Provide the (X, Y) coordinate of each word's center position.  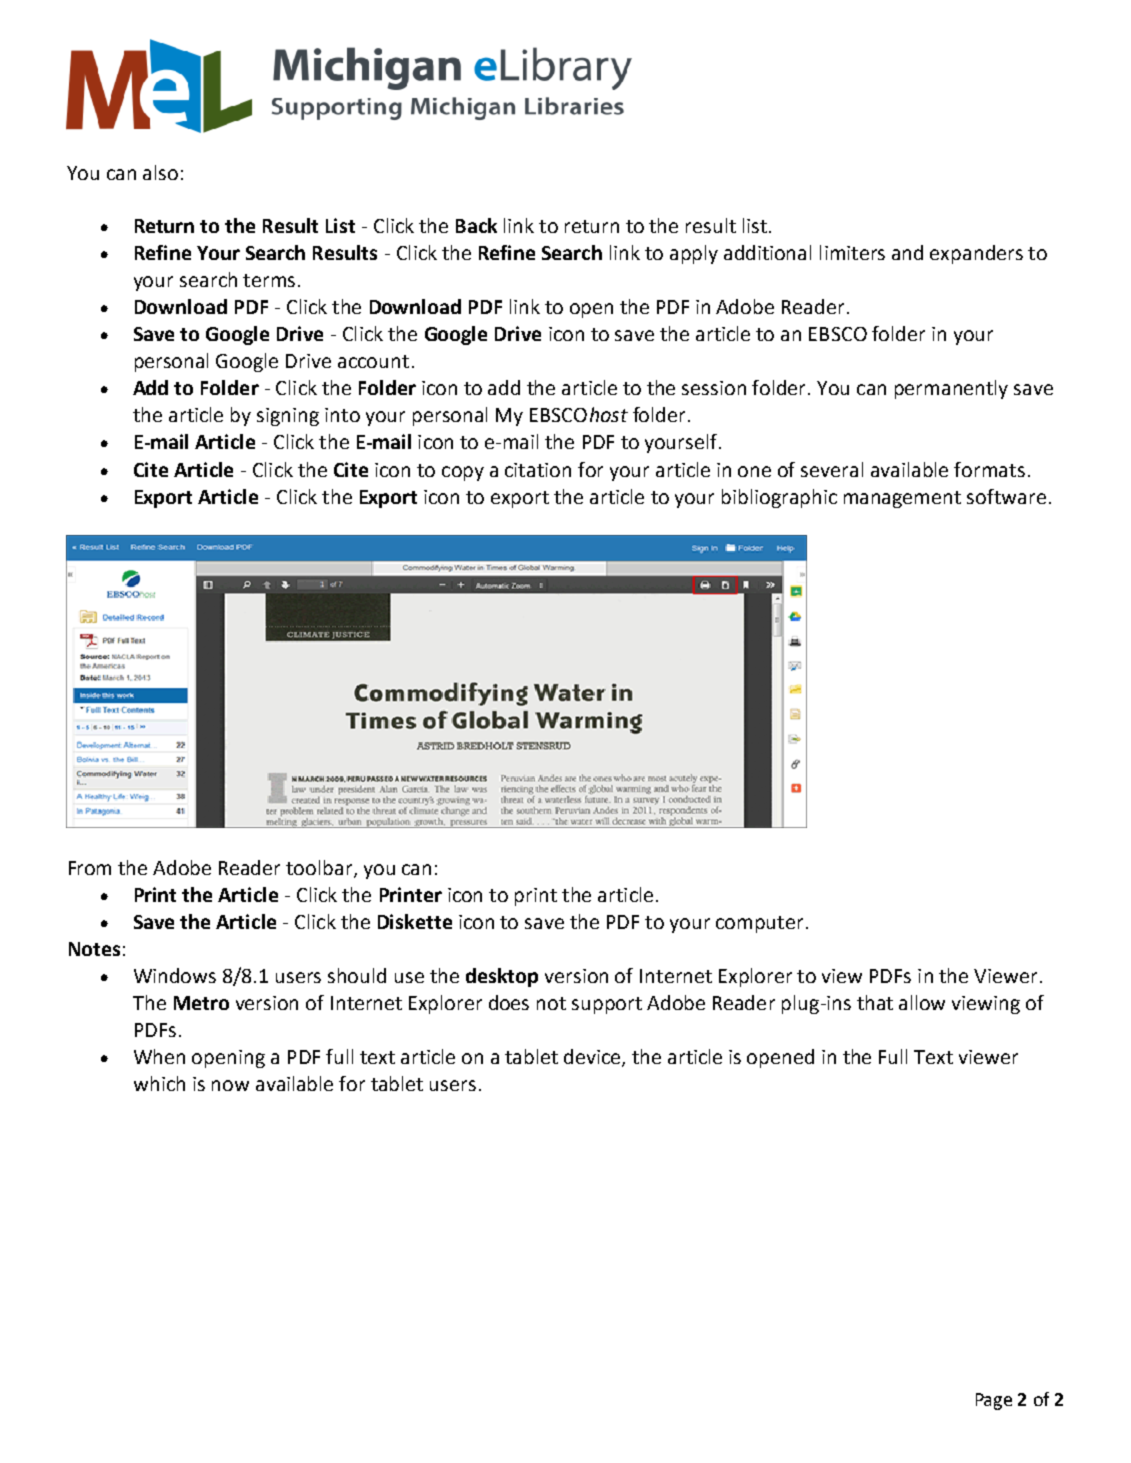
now (230, 1085)
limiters (852, 252)
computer (759, 924)
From (90, 868)
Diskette (415, 921)
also (160, 172)
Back (476, 225)
